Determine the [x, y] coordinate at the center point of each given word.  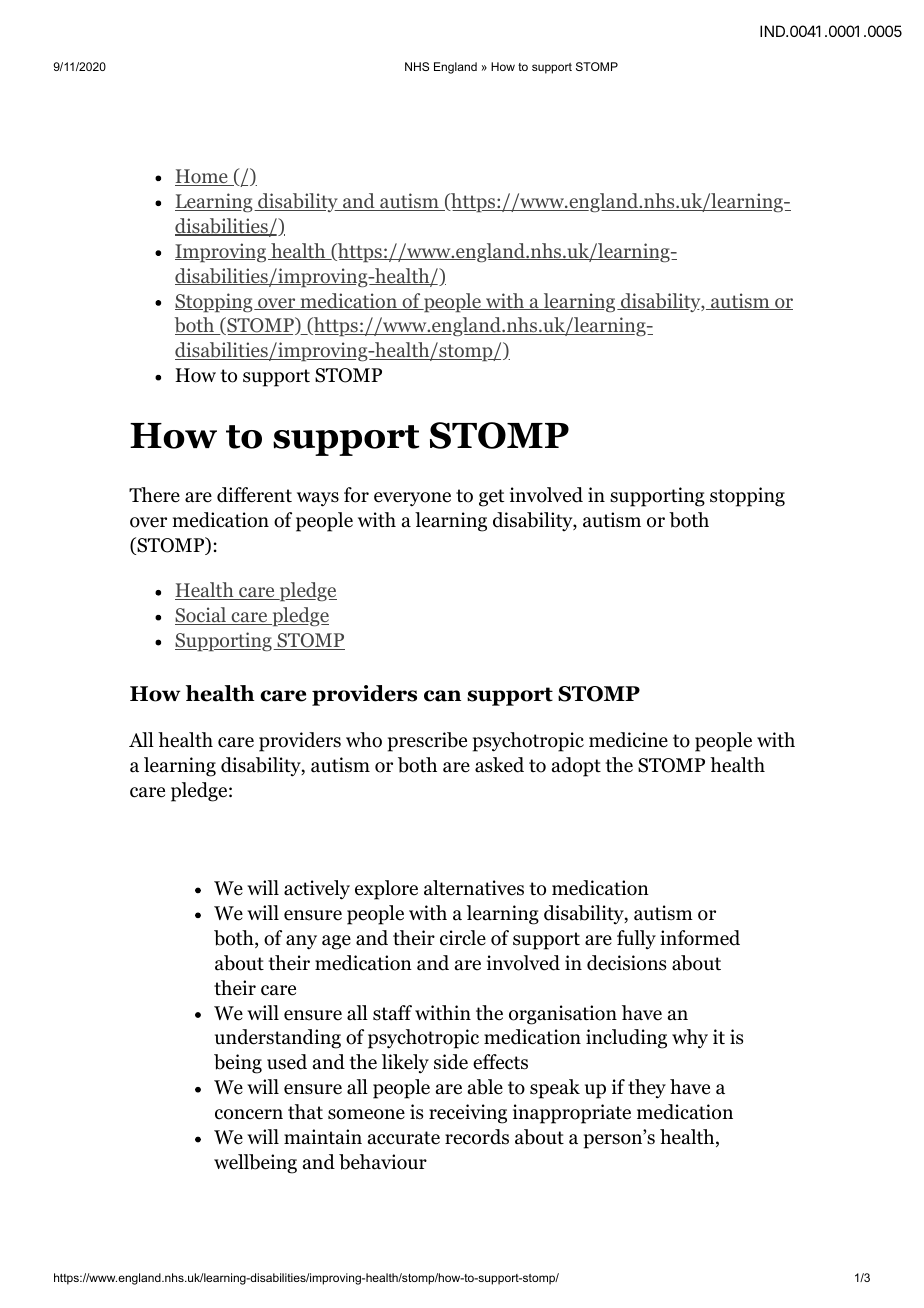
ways [318, 499]
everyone [412, 499]
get [491, 498]
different [254, 495]
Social [201, 616]
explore [386, 890]
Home [202, 177]
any [301, 942]
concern [249, 1114]
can [442, 696]
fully [636, 940]
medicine [628, 740]
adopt [576, 767]
